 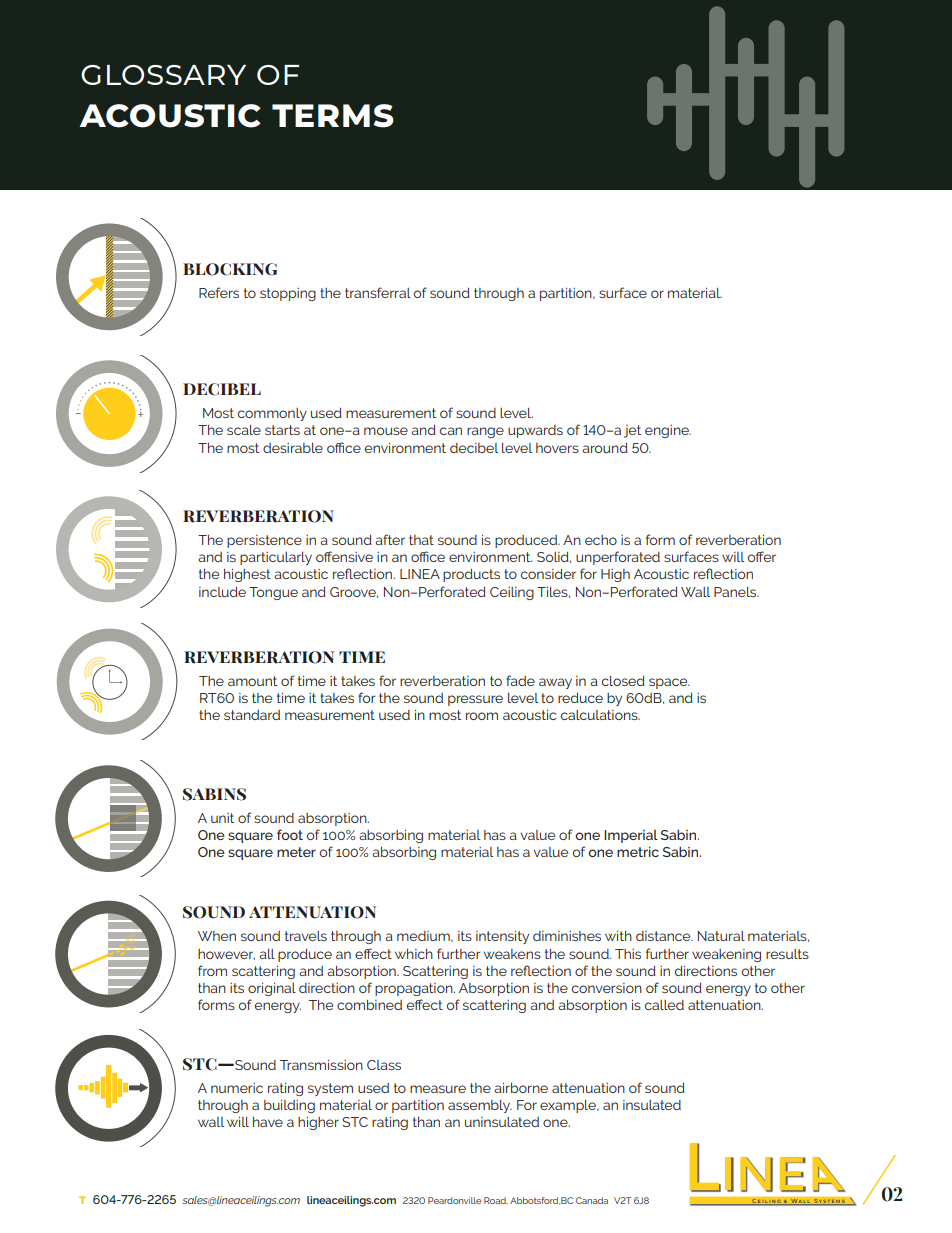 What do you see at coordinates (268, 1122) in the screenshot?
I see `have` at bounding box center [268, 1122].
